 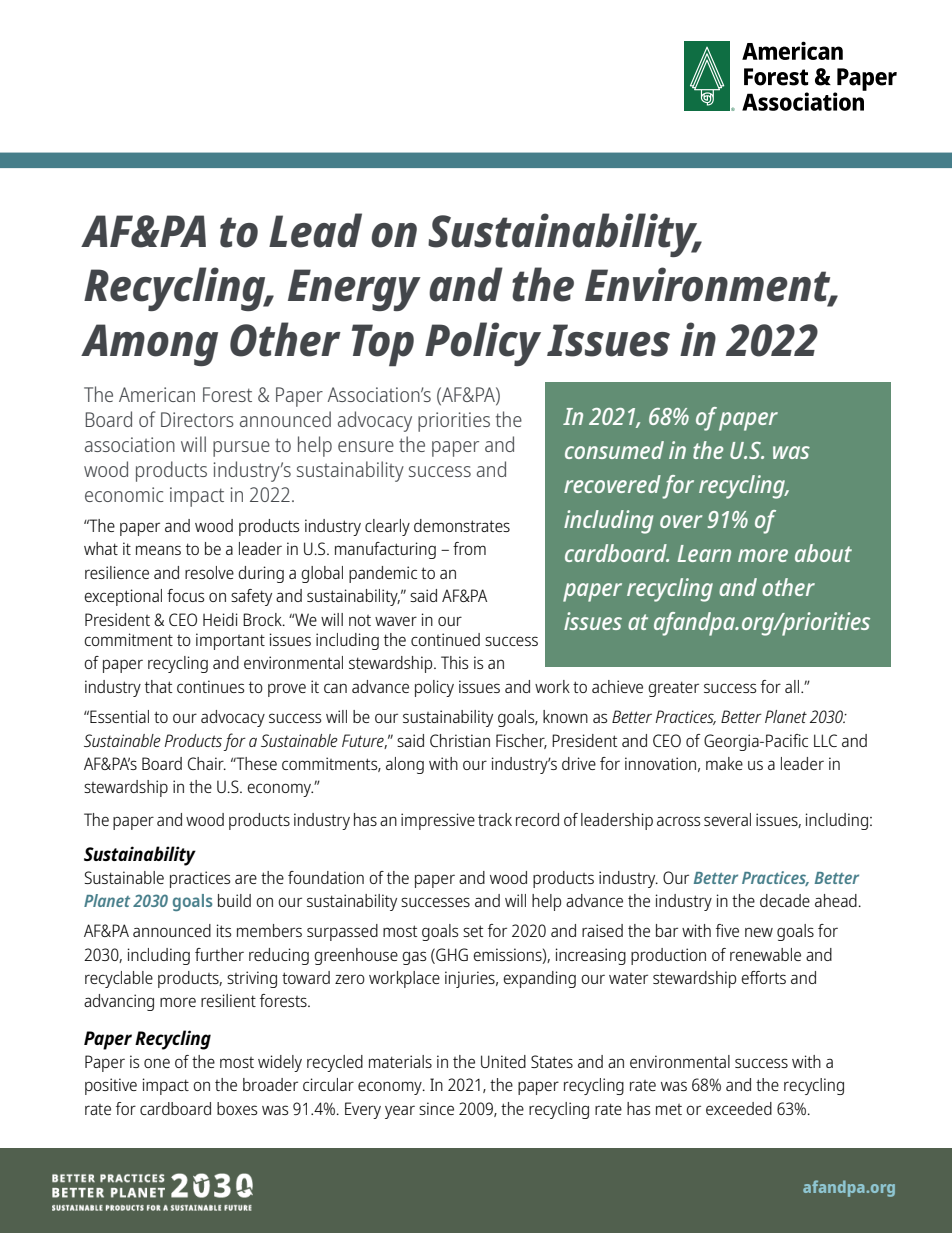 I want to click on exceeded, so click(x=739, y=1108).
